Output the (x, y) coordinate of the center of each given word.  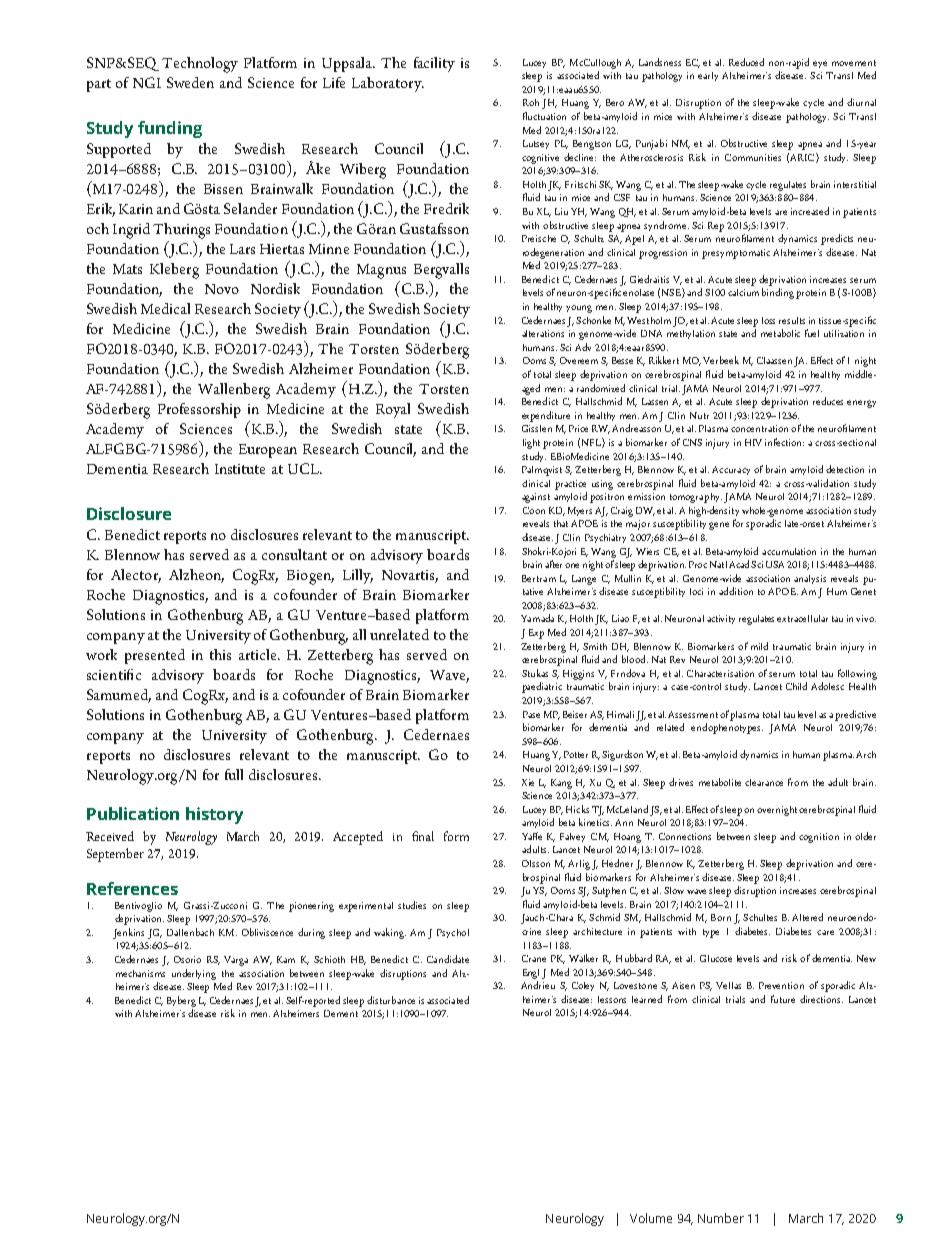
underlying (194, 974)
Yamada (537, 618)
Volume (651, 1218)
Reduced (746, 62)
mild (759, 646)
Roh (531, 102)
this (220, 654)
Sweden (190, 82)
